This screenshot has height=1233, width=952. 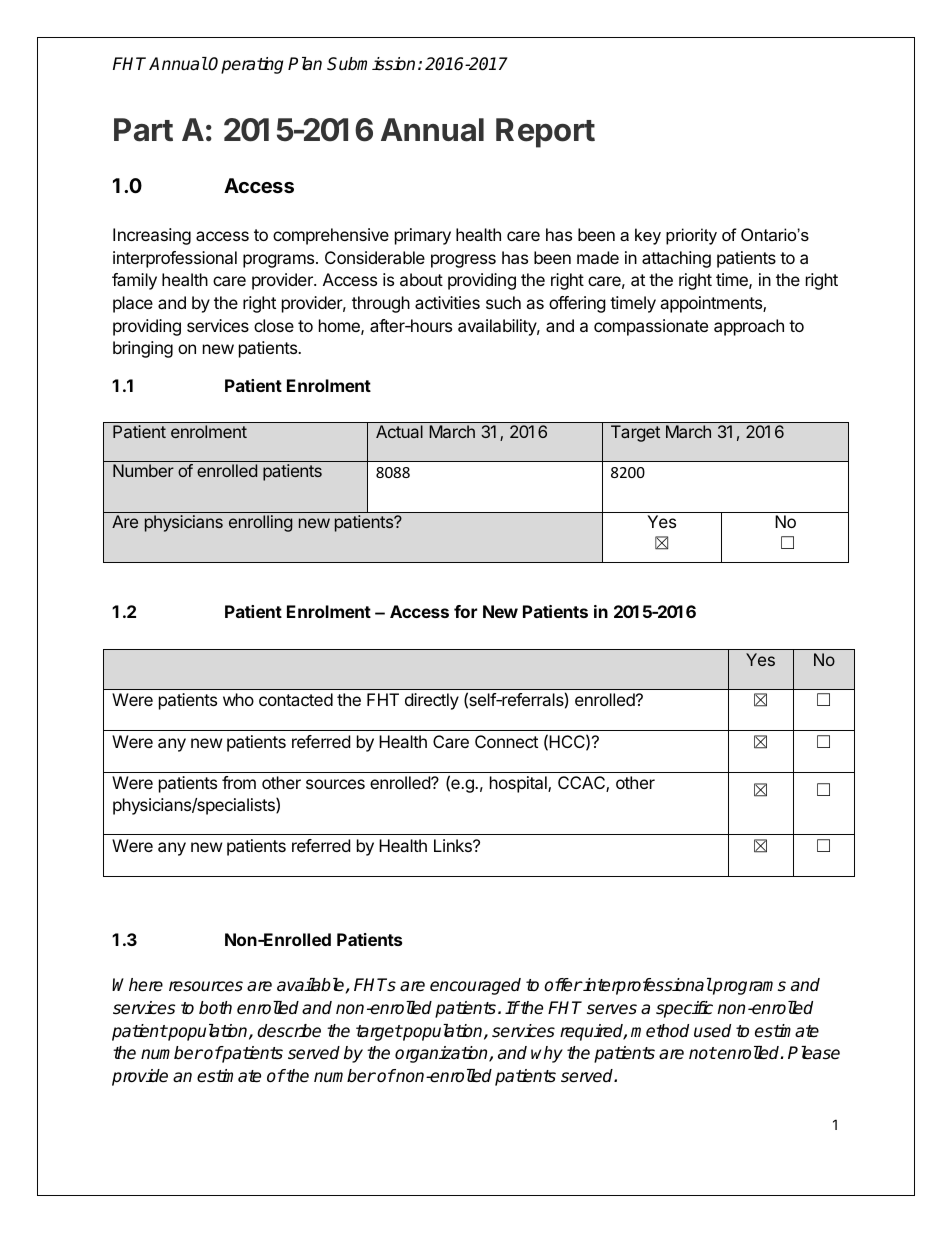 What do you see at coordinates (506, 741) in the screenshot?
I see `Connect` at bounding box center [506, 741].
